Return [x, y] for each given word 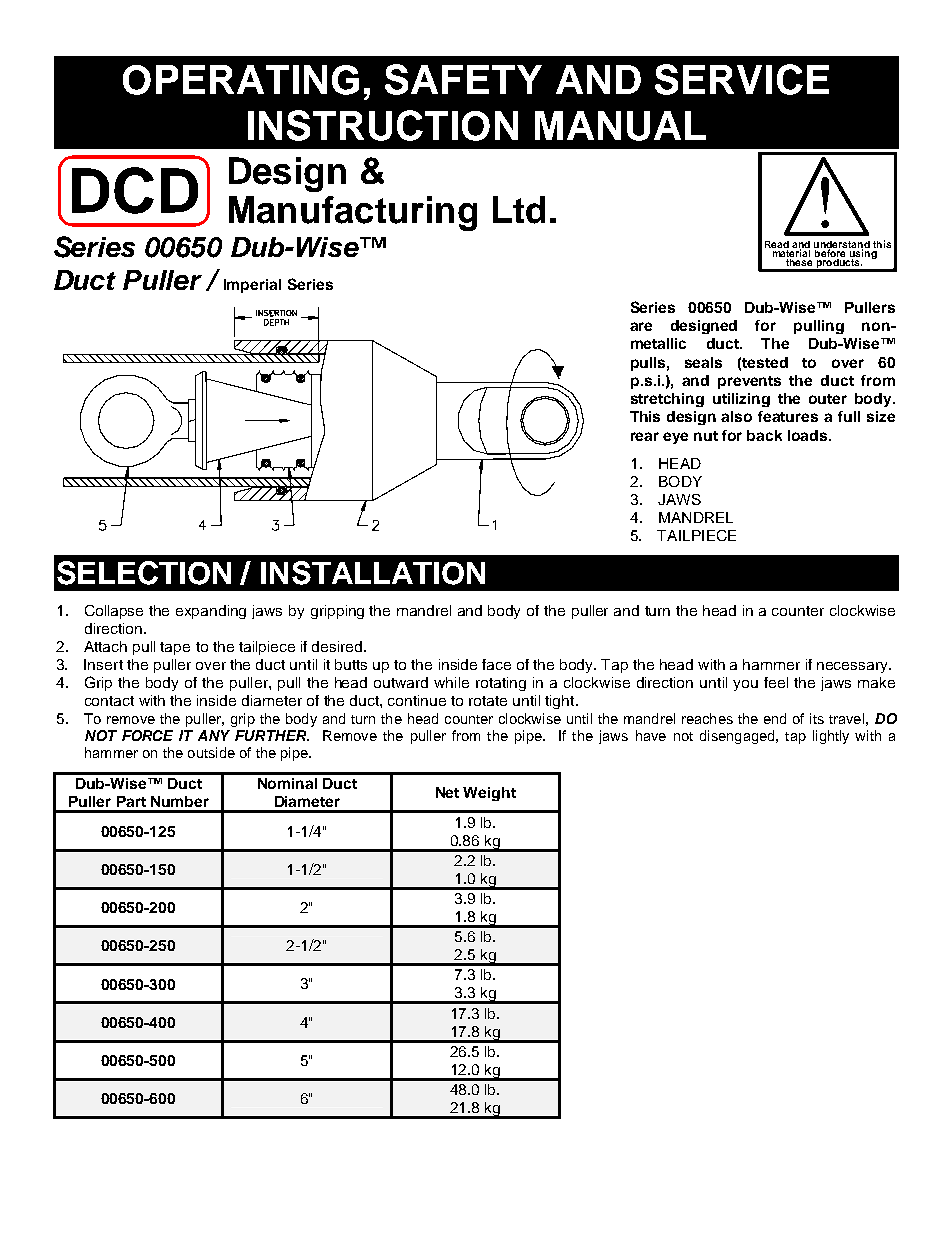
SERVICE [742, 79]
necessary [853, 667]
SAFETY [463, 79]
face [496, 664]
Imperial [252, 286]
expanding [211, 612]
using [862, 254]
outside [211, 752]
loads [809, 435]
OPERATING [241, 80]
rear [645, 436]
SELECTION [144, 573]
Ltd [519, 210]
